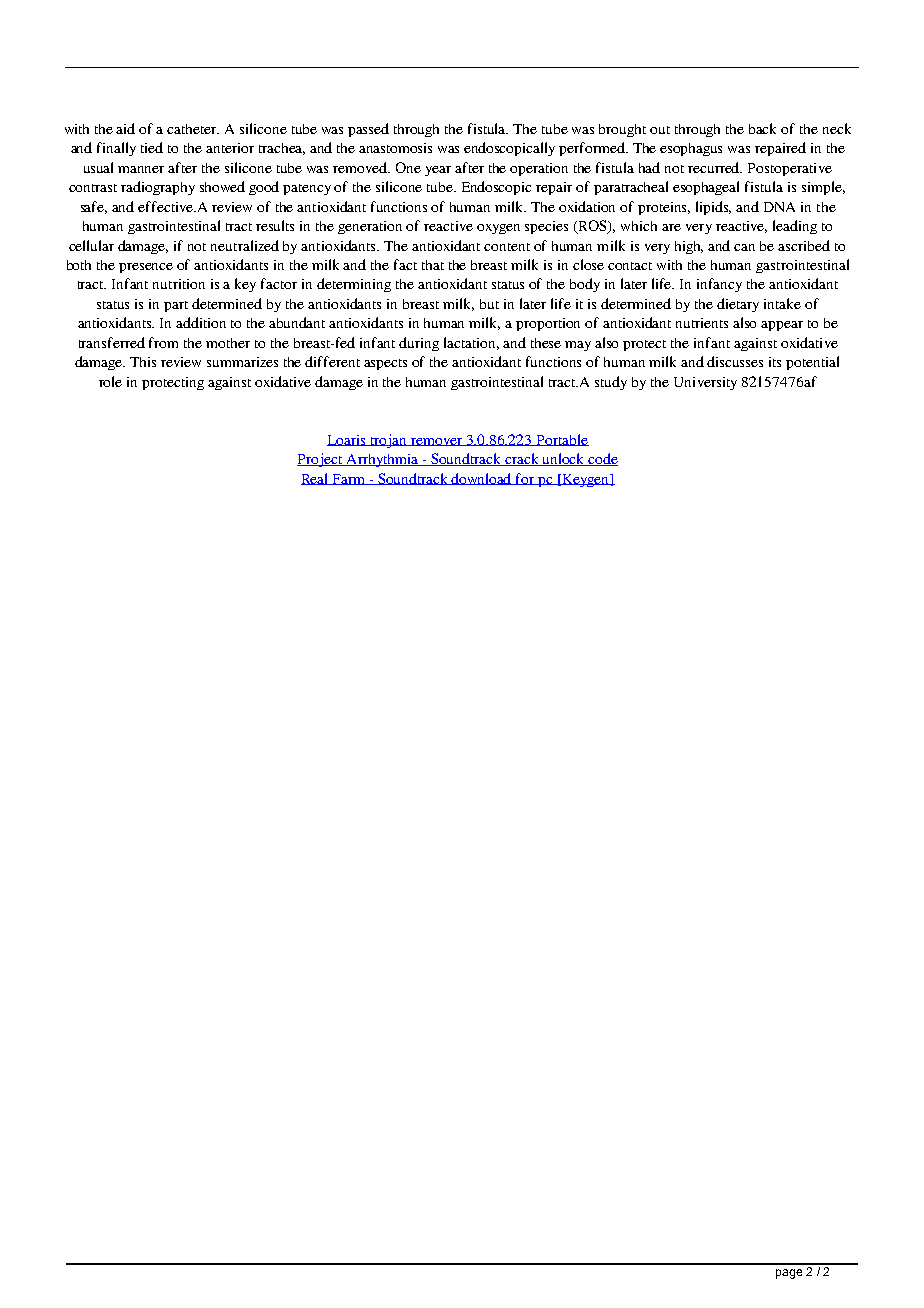 The image size is (924, 1308). I want to click on download, so click(482, 479).
